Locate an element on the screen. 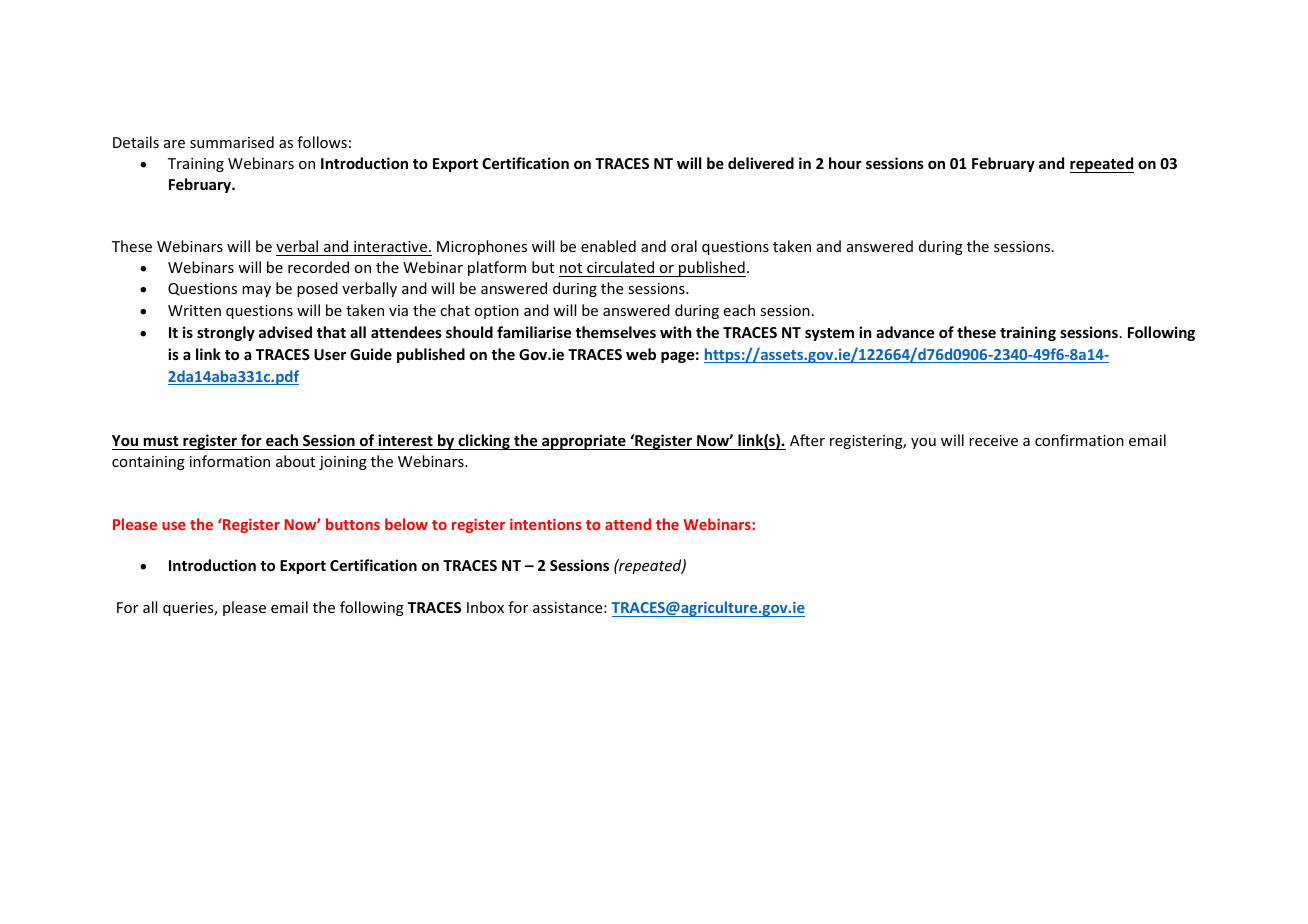 This screenshot has width=1308, height=924. intentions is located at coordinates (545, 524).
